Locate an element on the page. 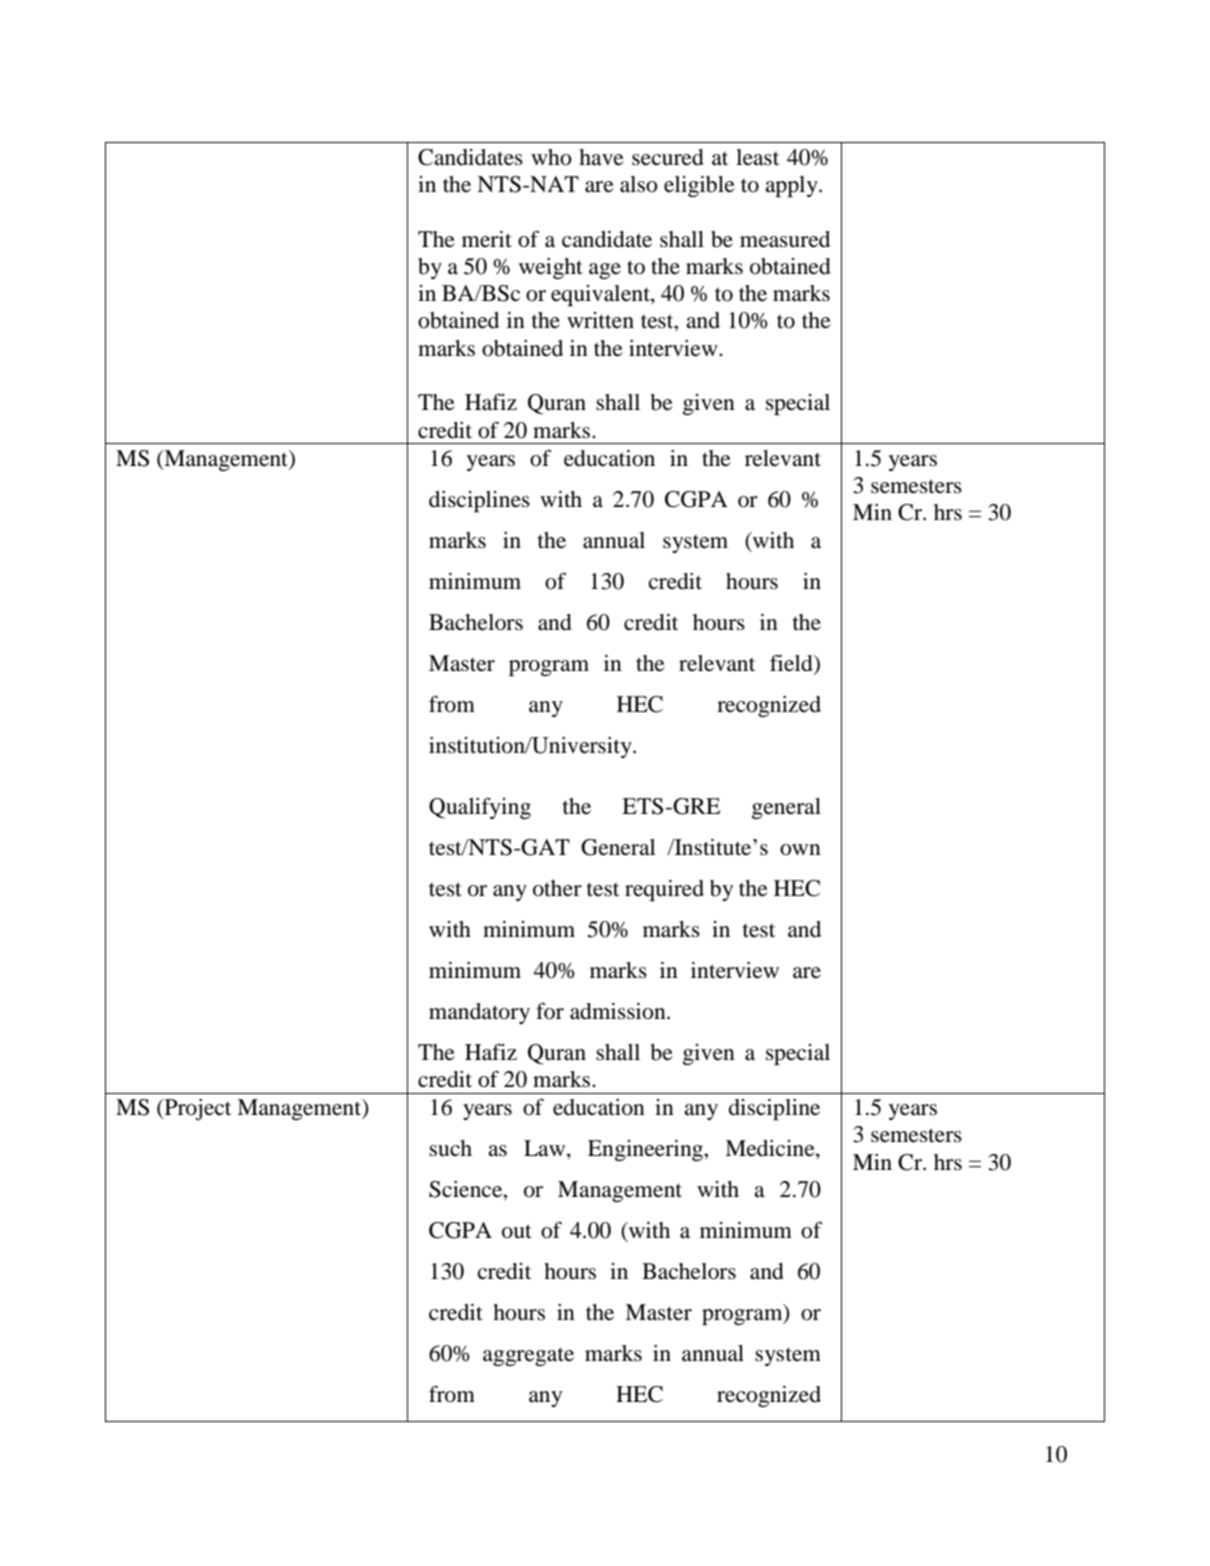  least is located at coordinates (757, 157).
